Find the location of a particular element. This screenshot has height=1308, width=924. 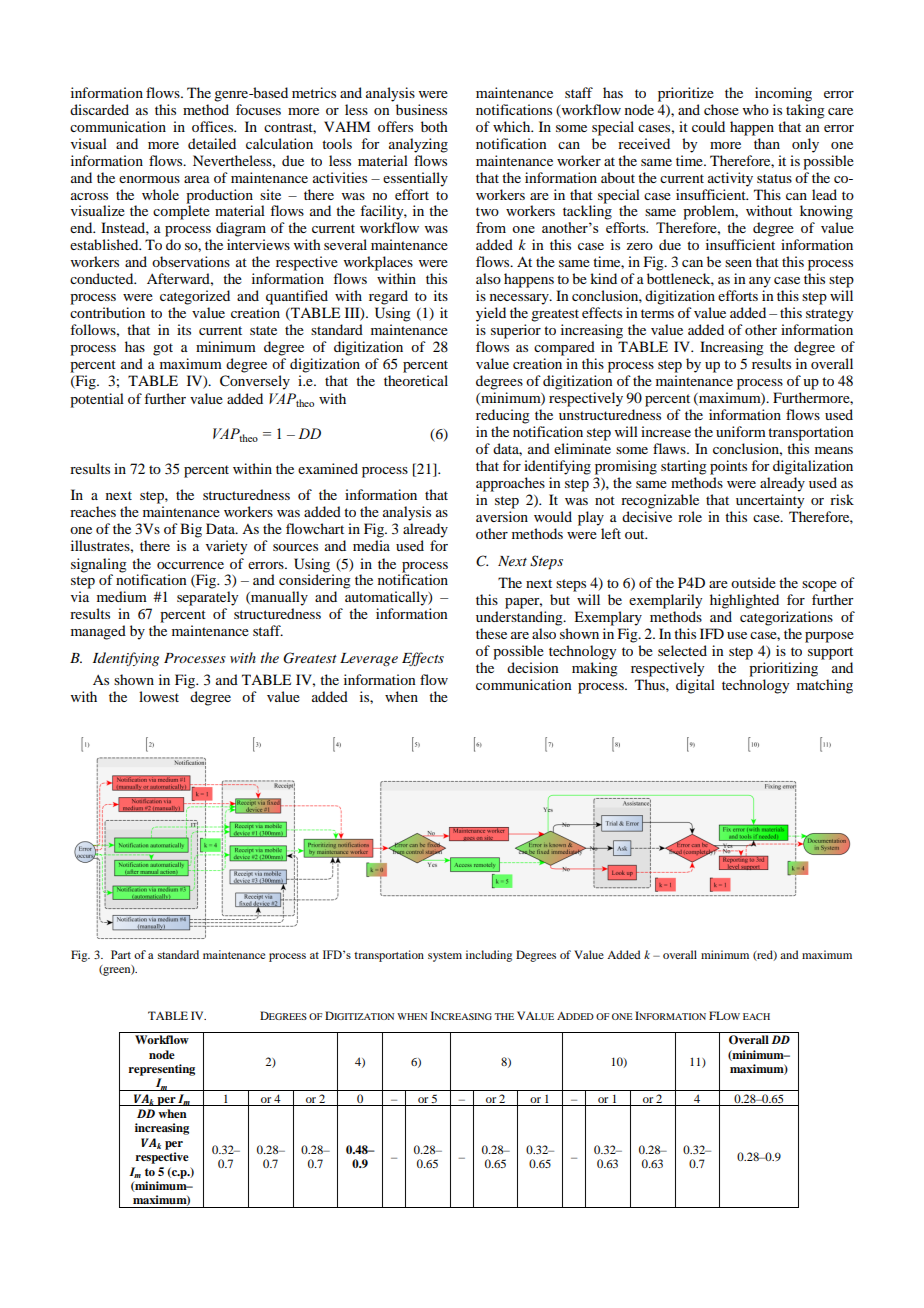

understanding is located at coordinates (520, 618).
